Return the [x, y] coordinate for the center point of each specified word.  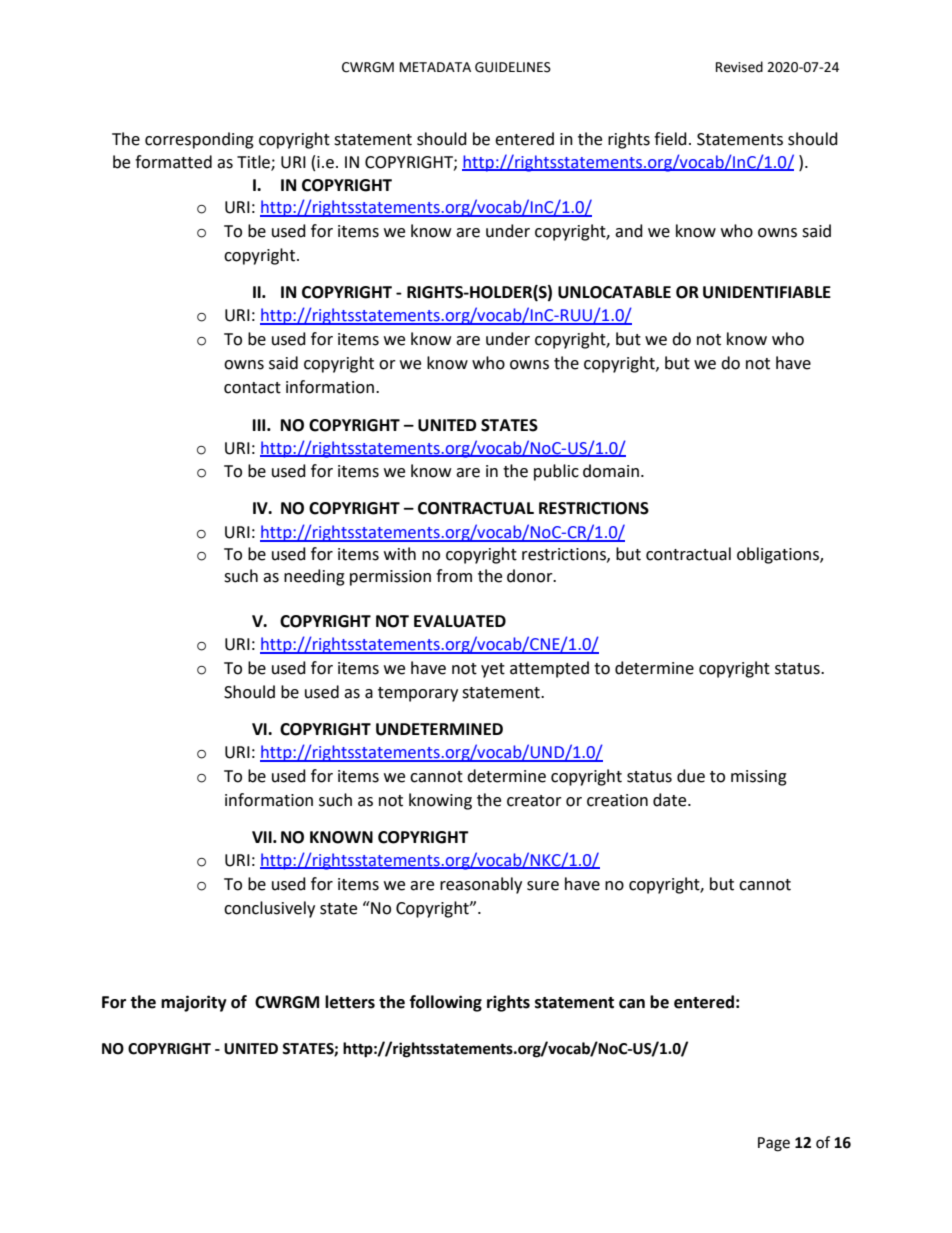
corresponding [199, 140]
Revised [739, 67]
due [691, 776]
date [671, 800]
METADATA [435, 67]
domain [611, 471]
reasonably [481, 885]
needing [314, 577]
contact [252, 388]
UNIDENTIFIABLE [767, 292]
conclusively [269, 909]
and [629, 231]
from [454, 576]
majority [194, 1003]
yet [493, 670]
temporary [418, 694]
